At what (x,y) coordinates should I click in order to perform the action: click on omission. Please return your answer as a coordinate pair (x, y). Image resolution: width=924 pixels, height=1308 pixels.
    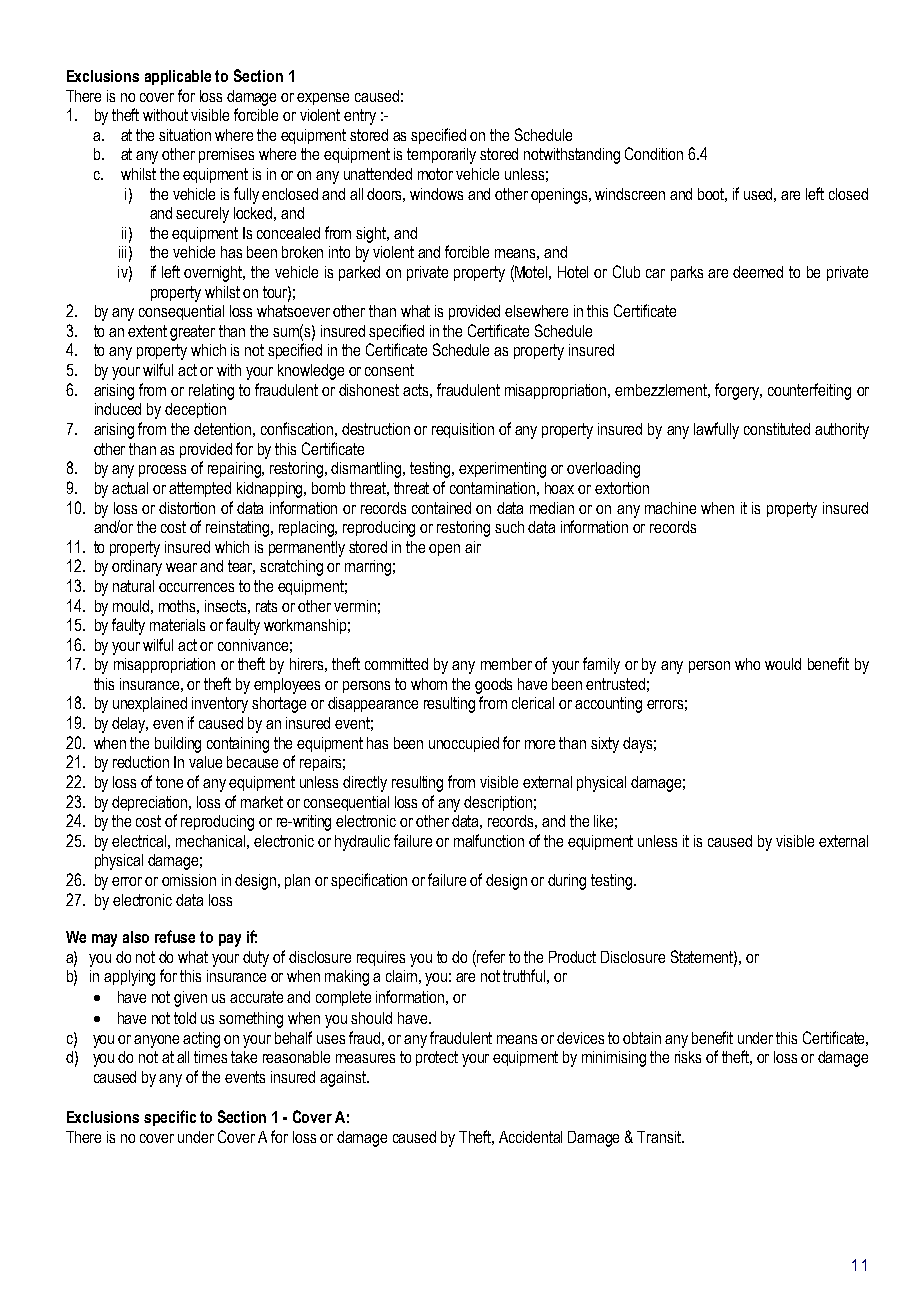
    Looking at the image, I should click on (189, 880).
